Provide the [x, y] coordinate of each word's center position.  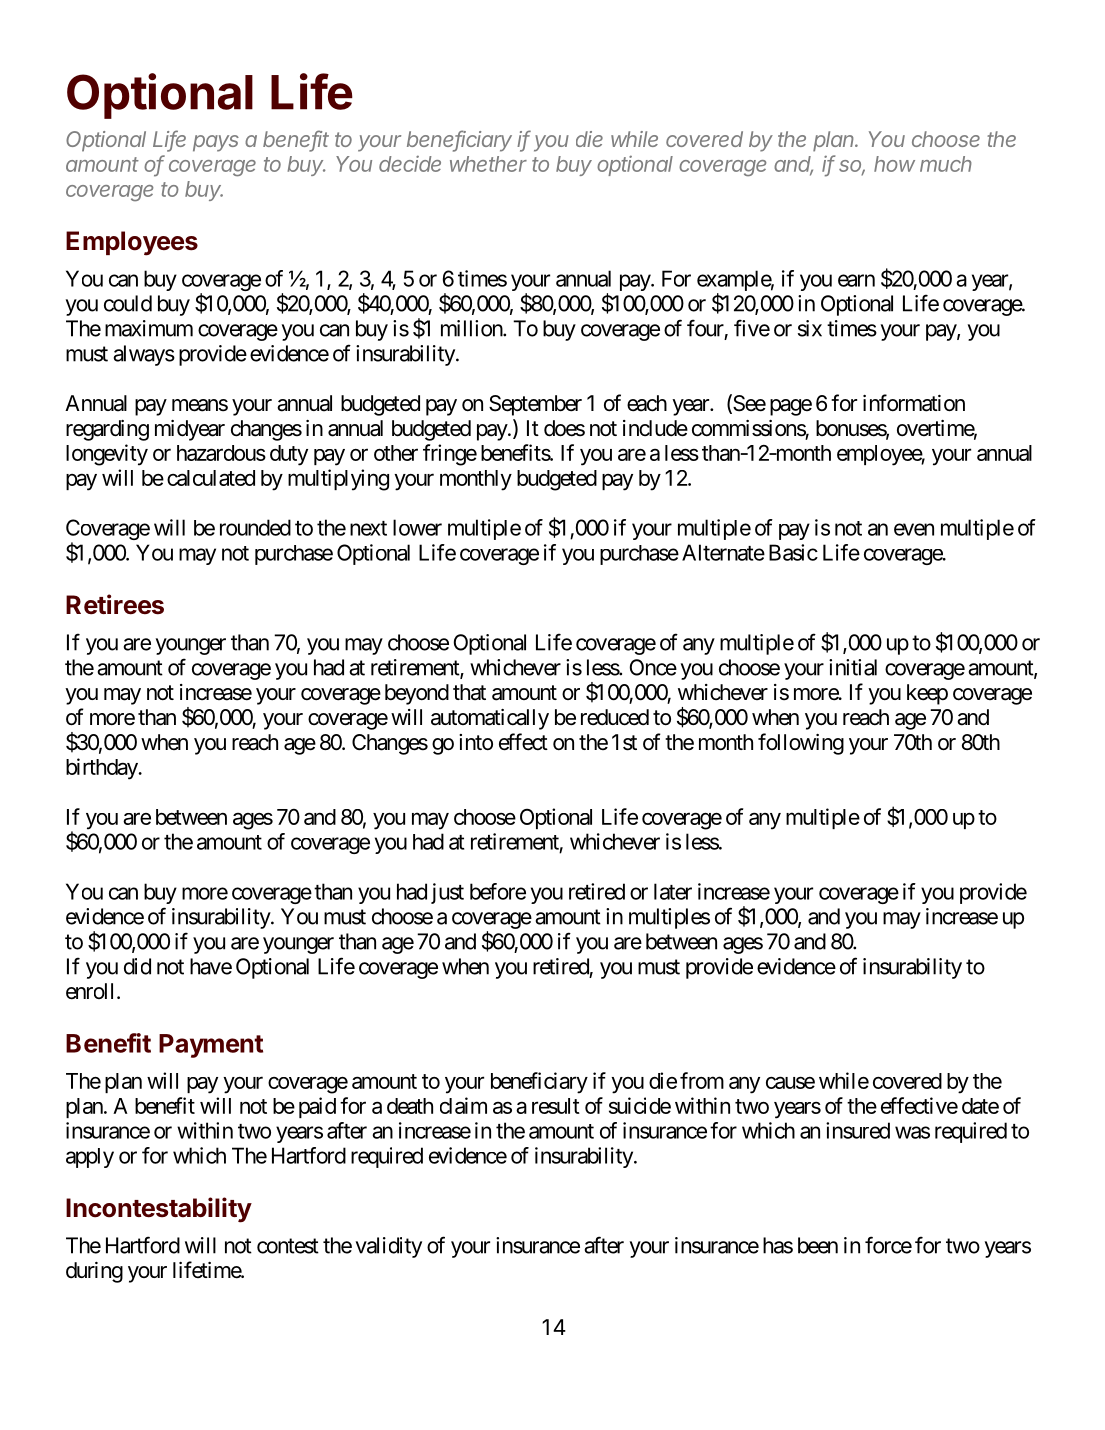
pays [216, 143]
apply [90, 1158]
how [894, 164]
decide [410, 163]
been [818, 1245]
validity [389, 1247]
